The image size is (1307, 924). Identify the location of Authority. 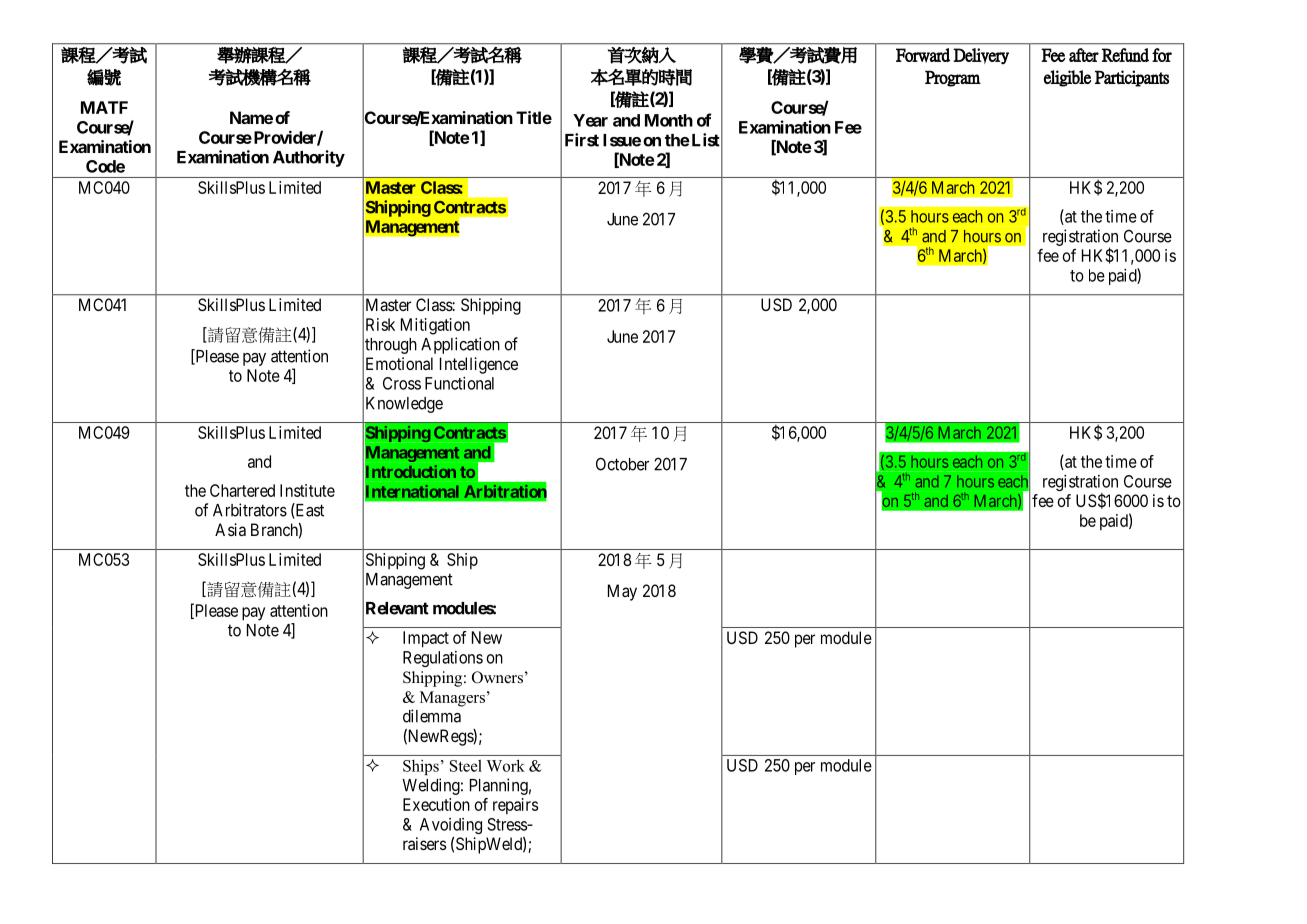
(309, 158).
